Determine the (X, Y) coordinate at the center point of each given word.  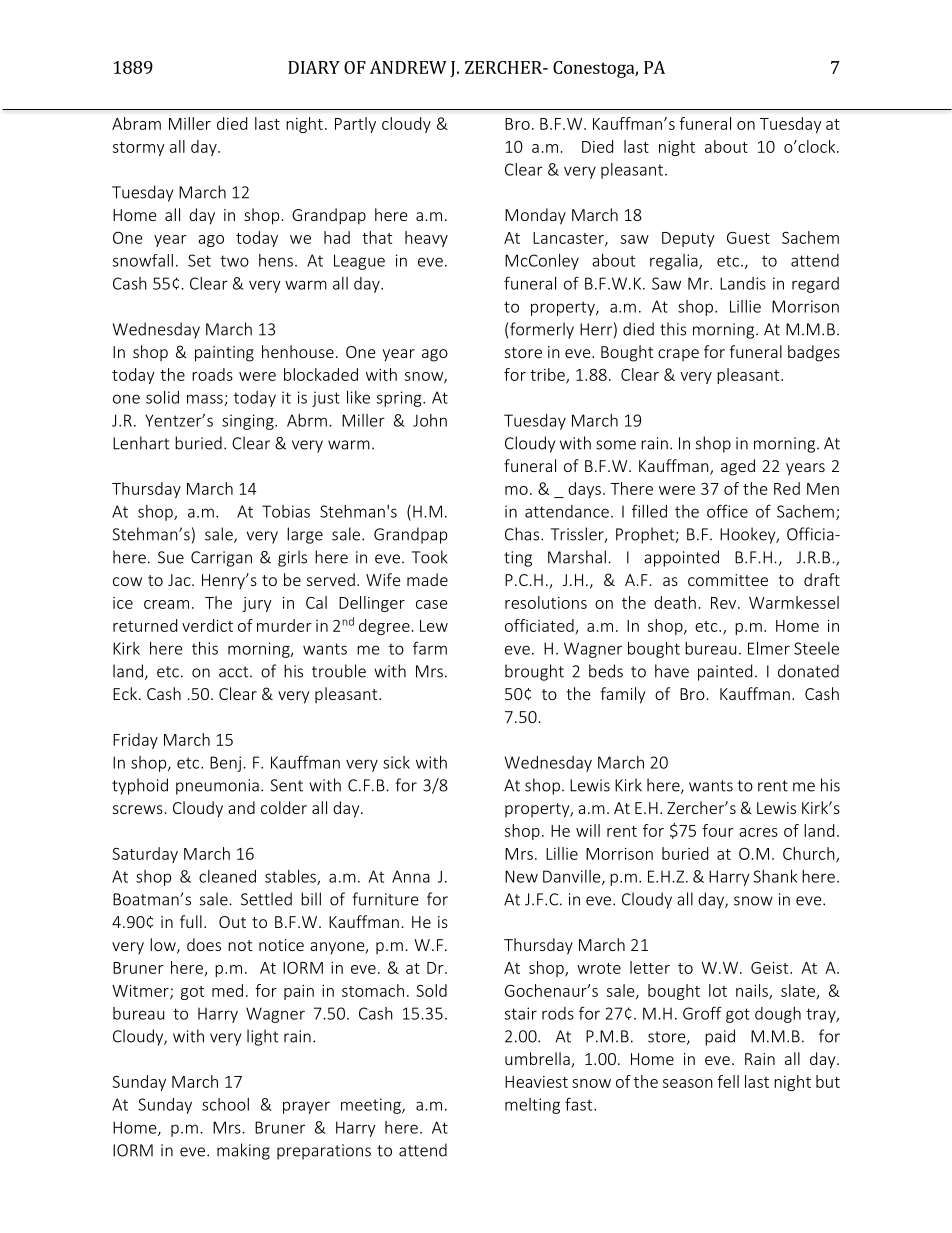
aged (738, 467)
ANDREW (408, 67)
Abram (136, 123)
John (430, 420)
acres (758, 832)
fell (728, 1081)
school (225, 1104)
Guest (748, 238)
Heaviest (536, 1082)
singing (249, 422)
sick (396, 762)
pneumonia (217, 787)
